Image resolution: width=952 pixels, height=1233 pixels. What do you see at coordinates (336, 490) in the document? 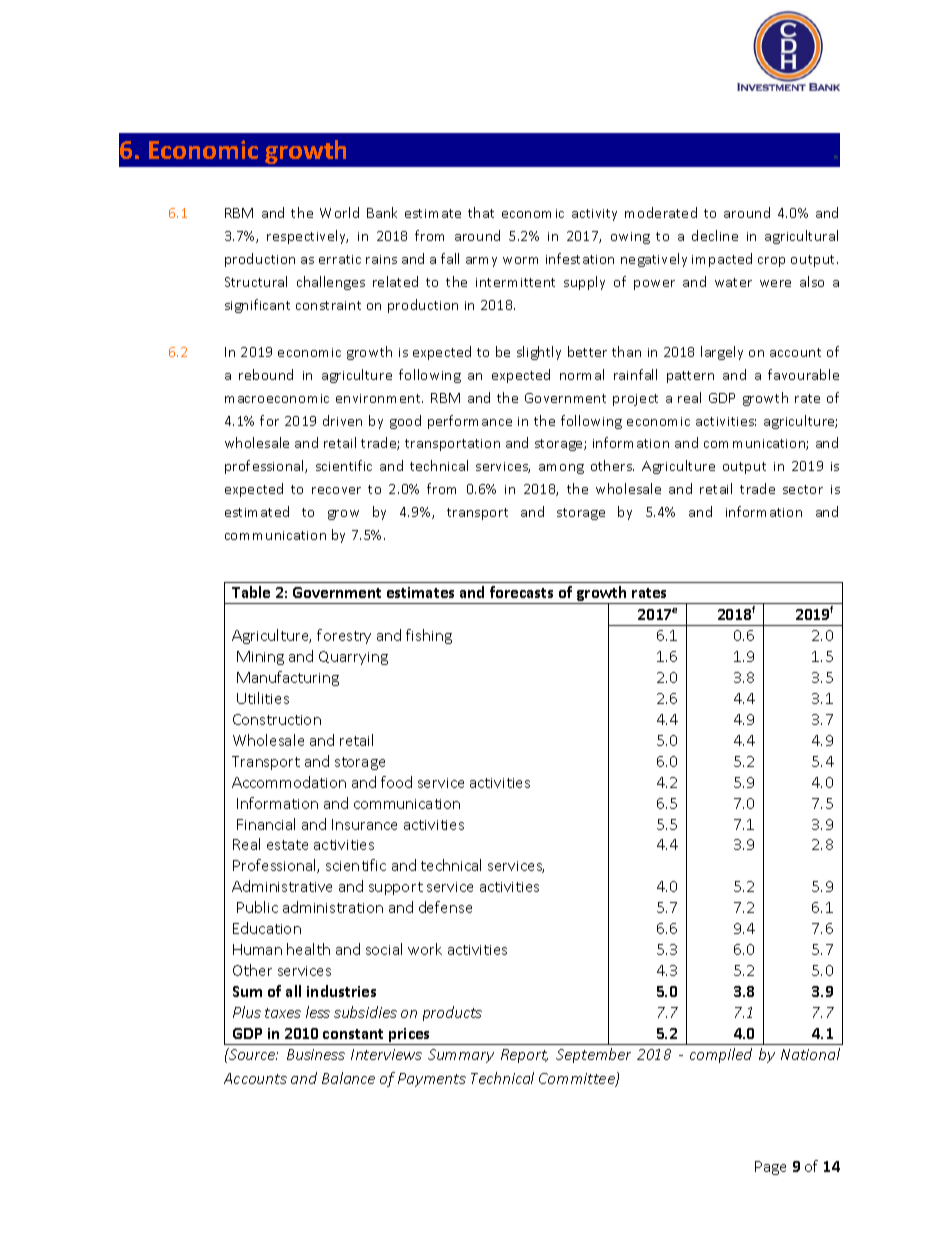
I see `recover` at bounding box center [336, 490].
